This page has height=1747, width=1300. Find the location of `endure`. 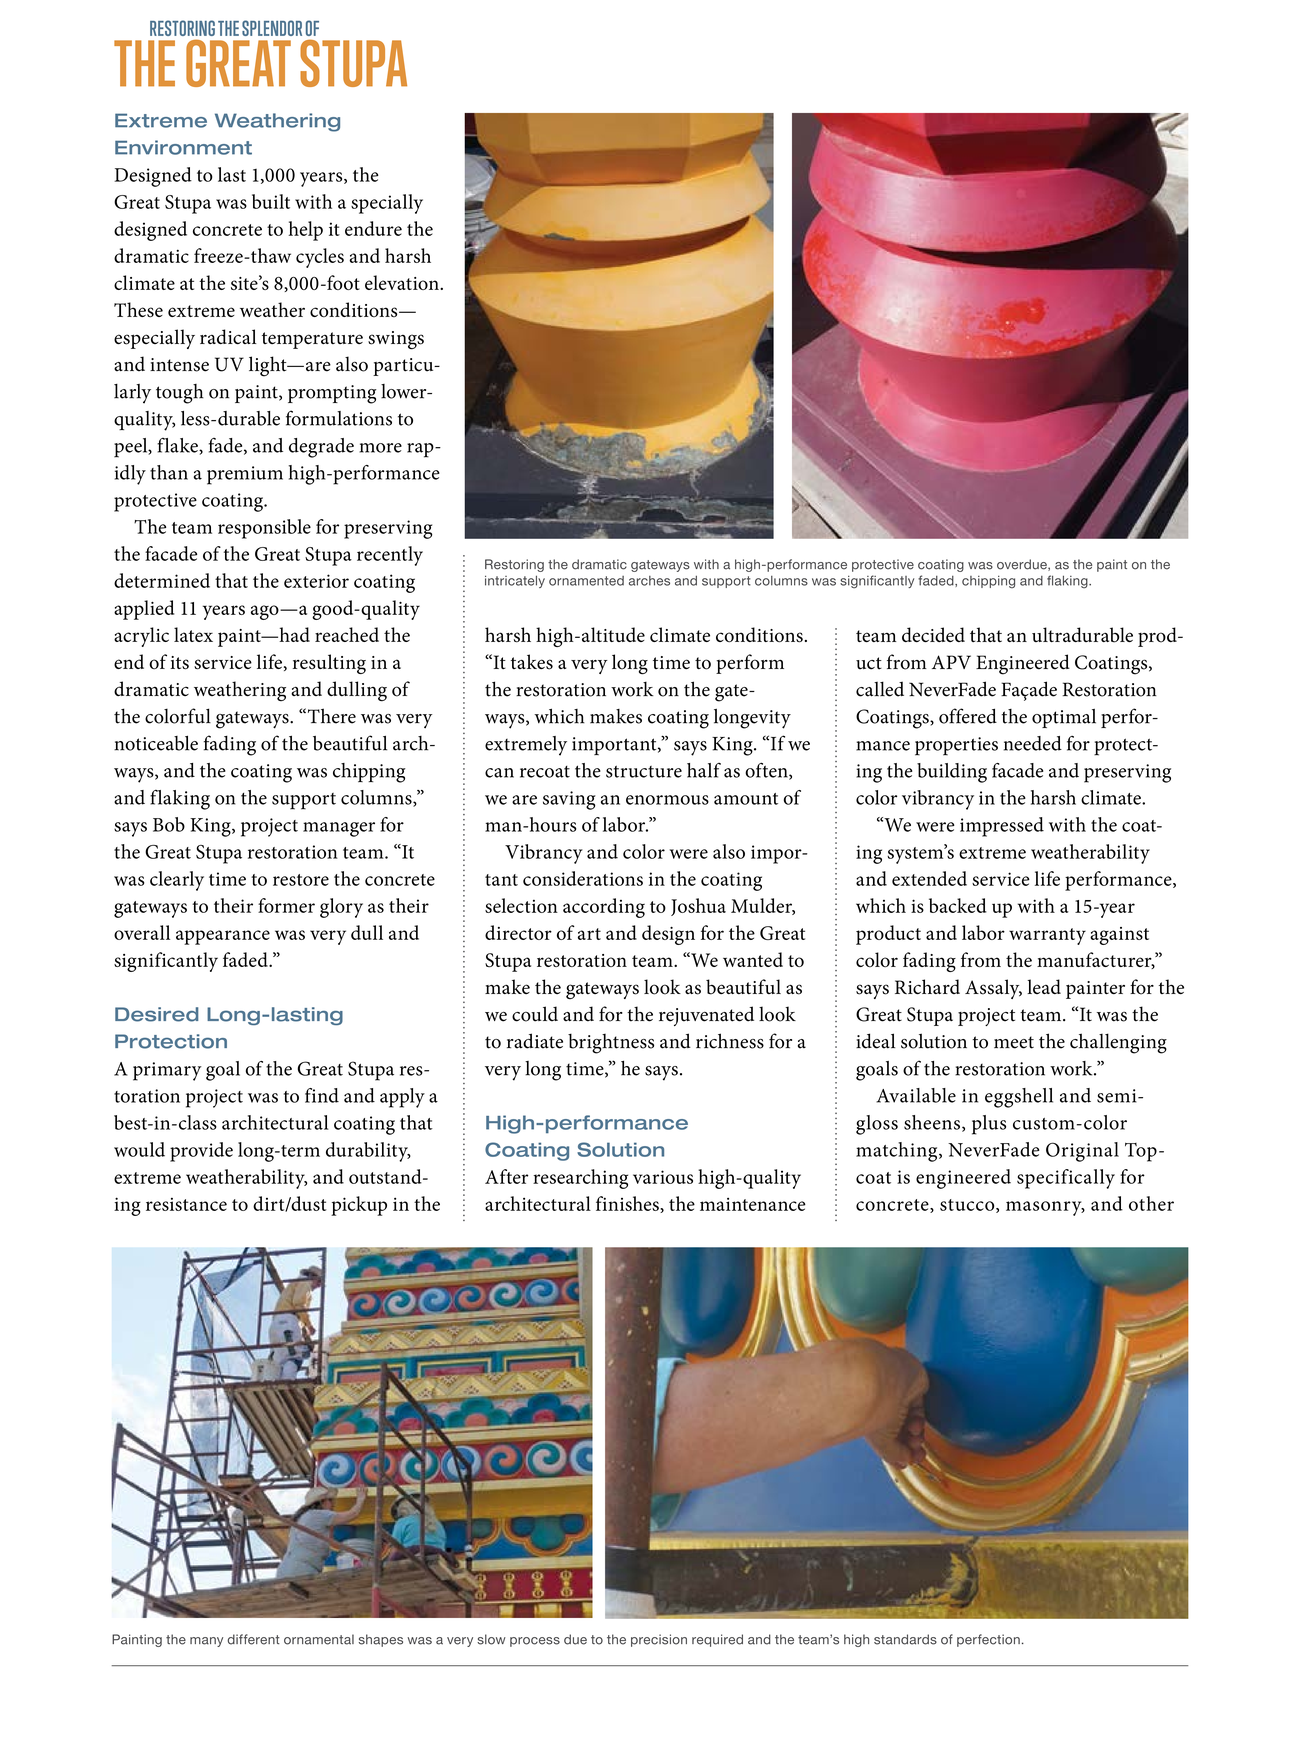

endure is located at coordinates (373, 228).
